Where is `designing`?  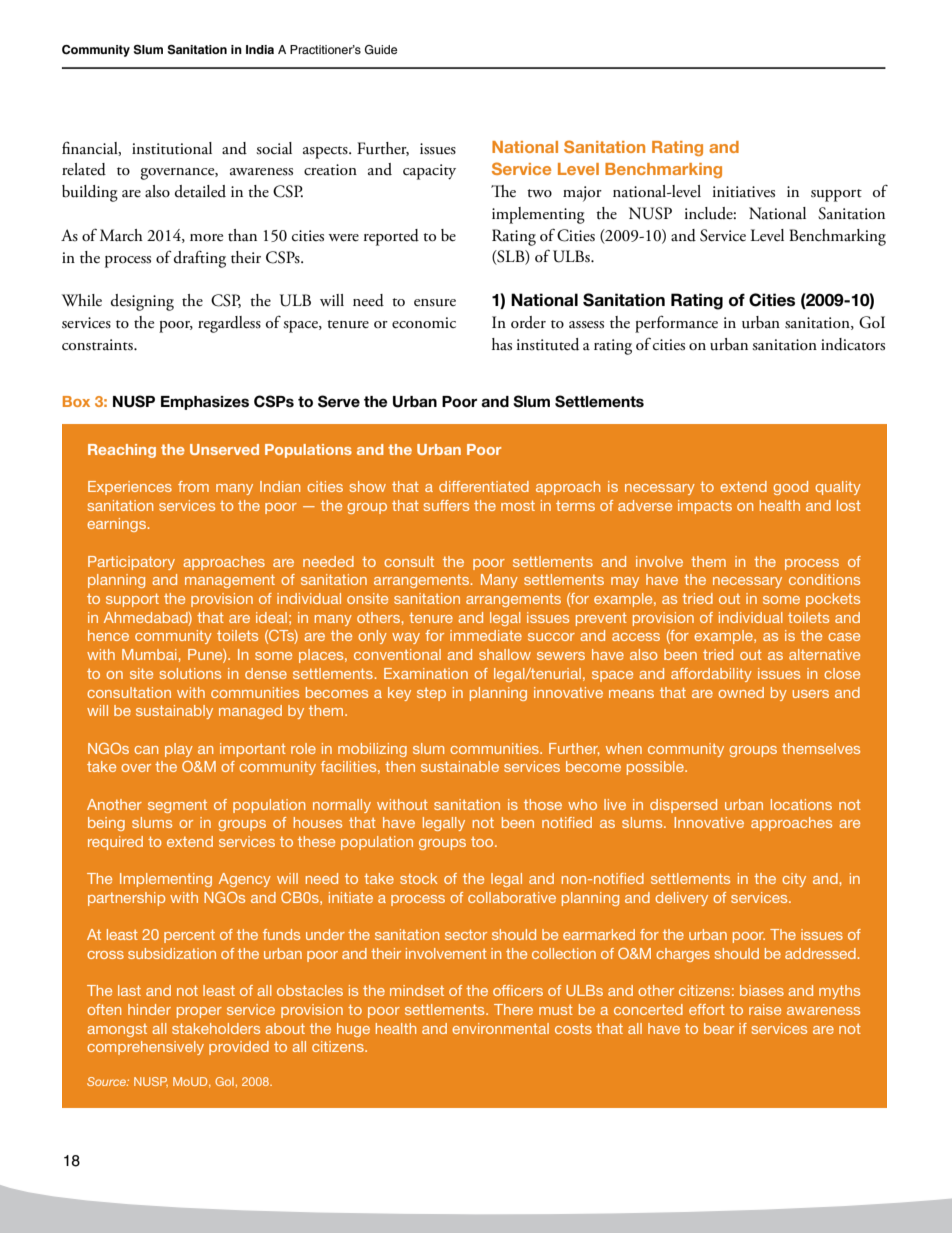 designing is located at coordinates (142, 302).
